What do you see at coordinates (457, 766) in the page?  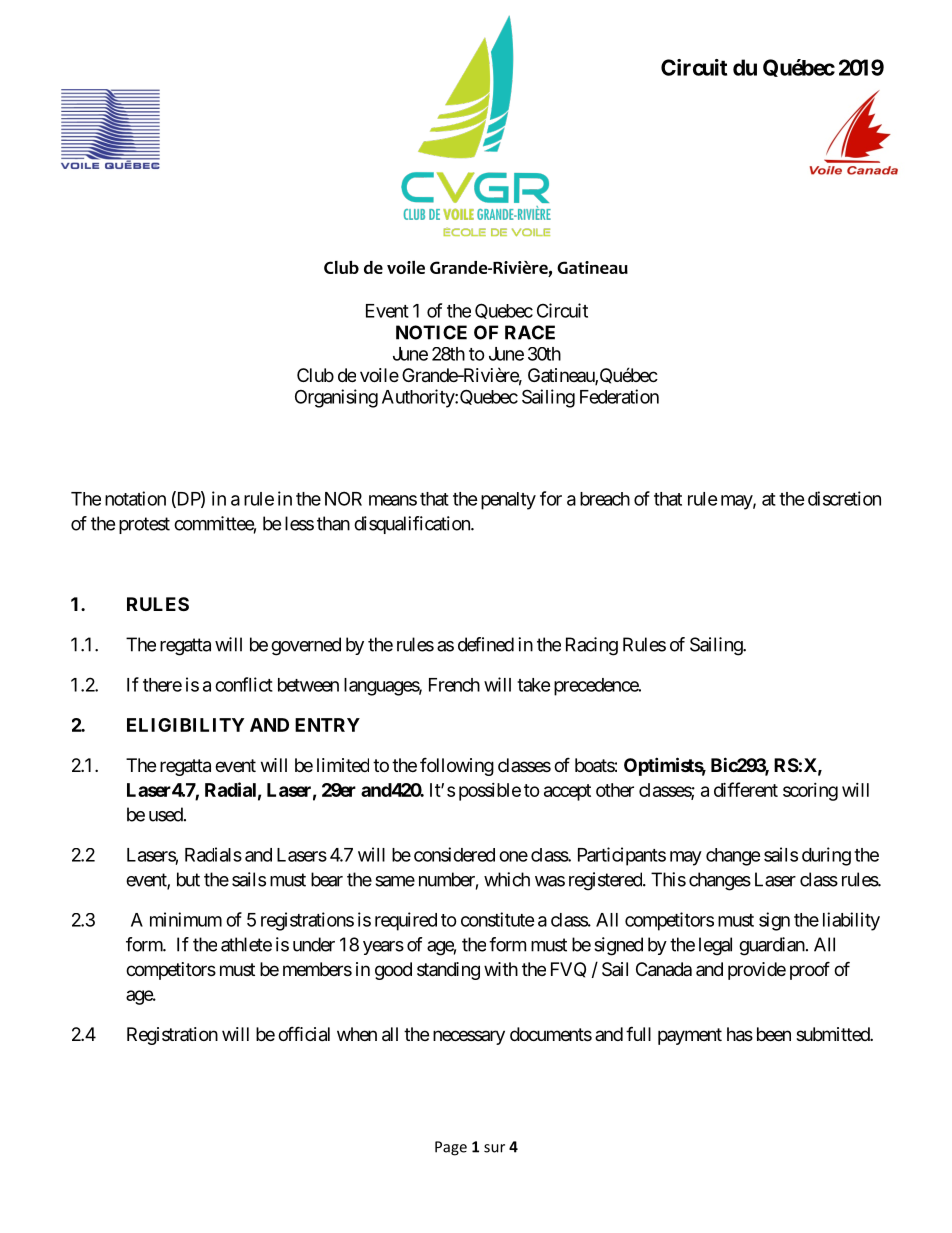 I see `following` at bounding box center [457, 766].
